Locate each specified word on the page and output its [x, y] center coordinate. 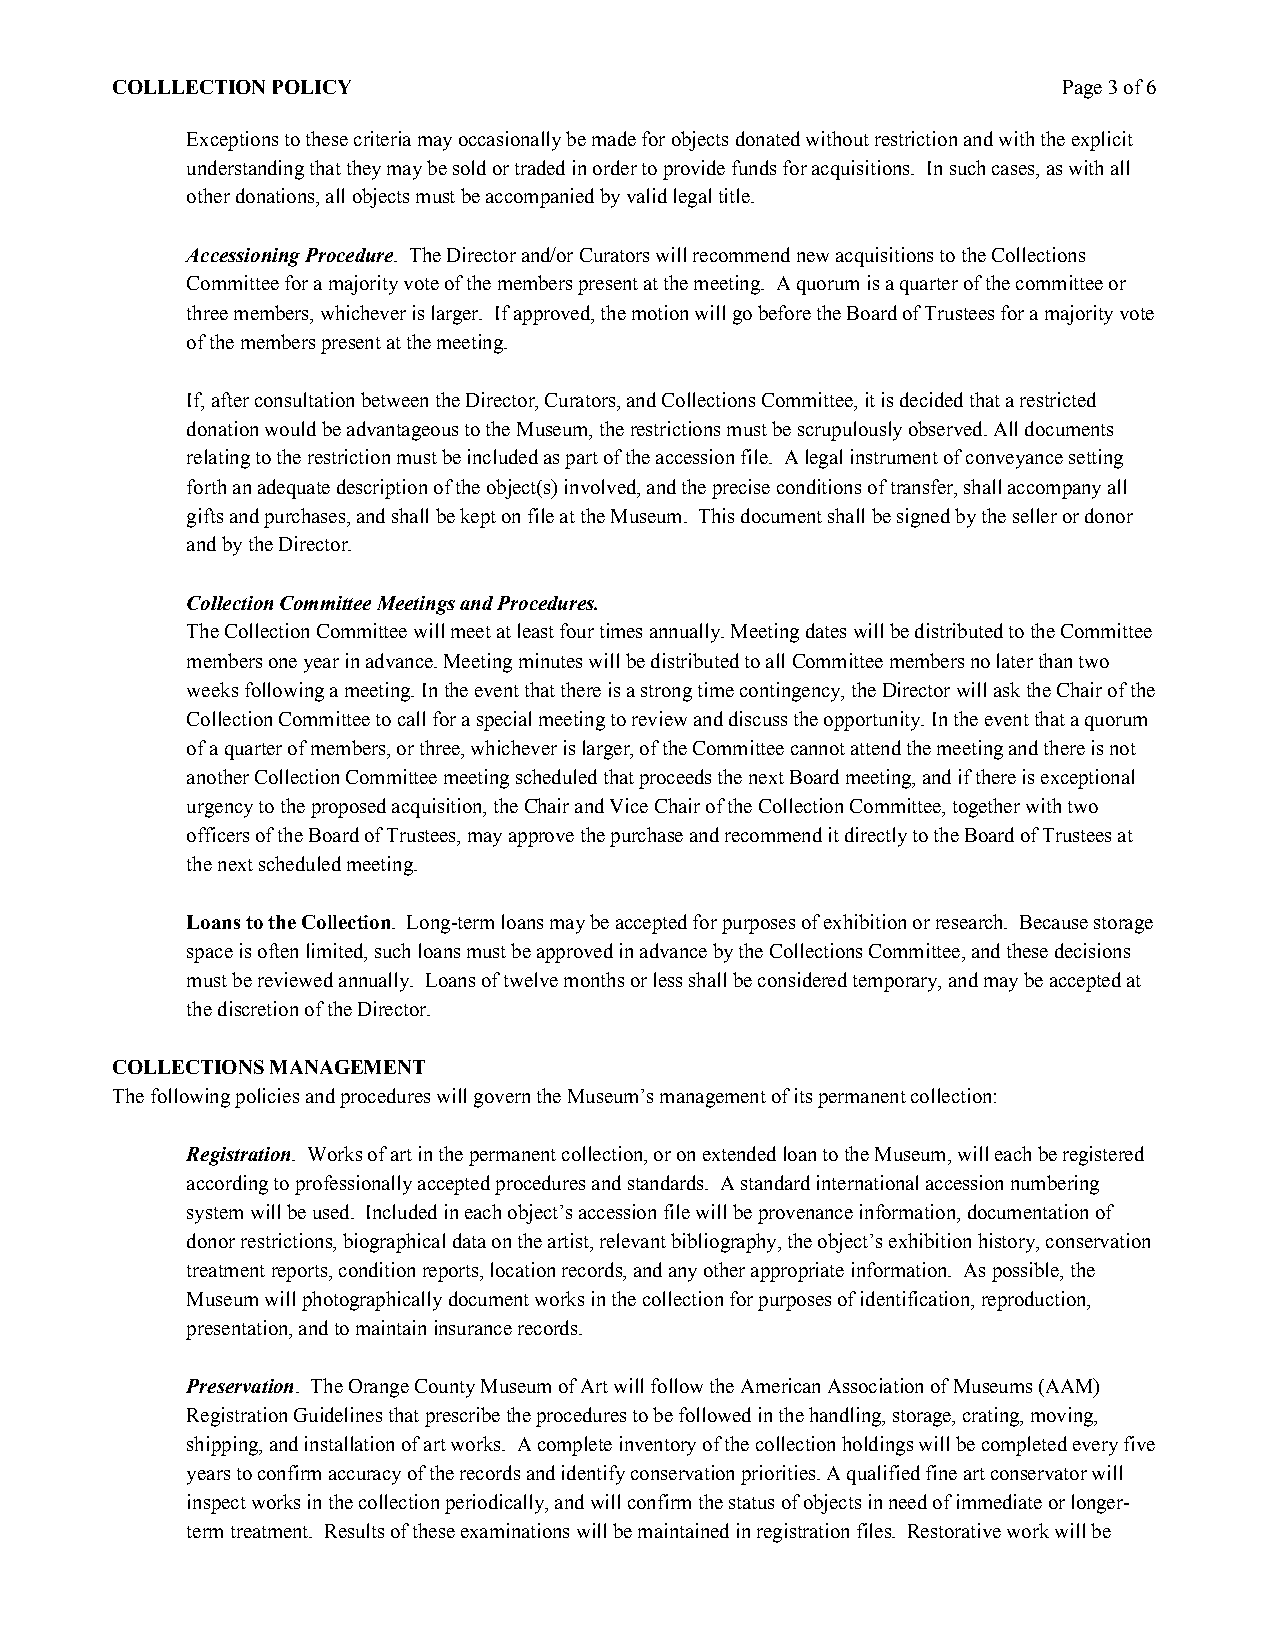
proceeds [675, 779]
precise [741, 489]
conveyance [1014, 461]
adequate [294, 489]
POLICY [312, 87]
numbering [1055, 1185]
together [986, 808]
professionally [353, 1185]
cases [1014, 170]
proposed [348, 808]
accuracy [365, 1477]
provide [694, 170]
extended [739, 1153]
